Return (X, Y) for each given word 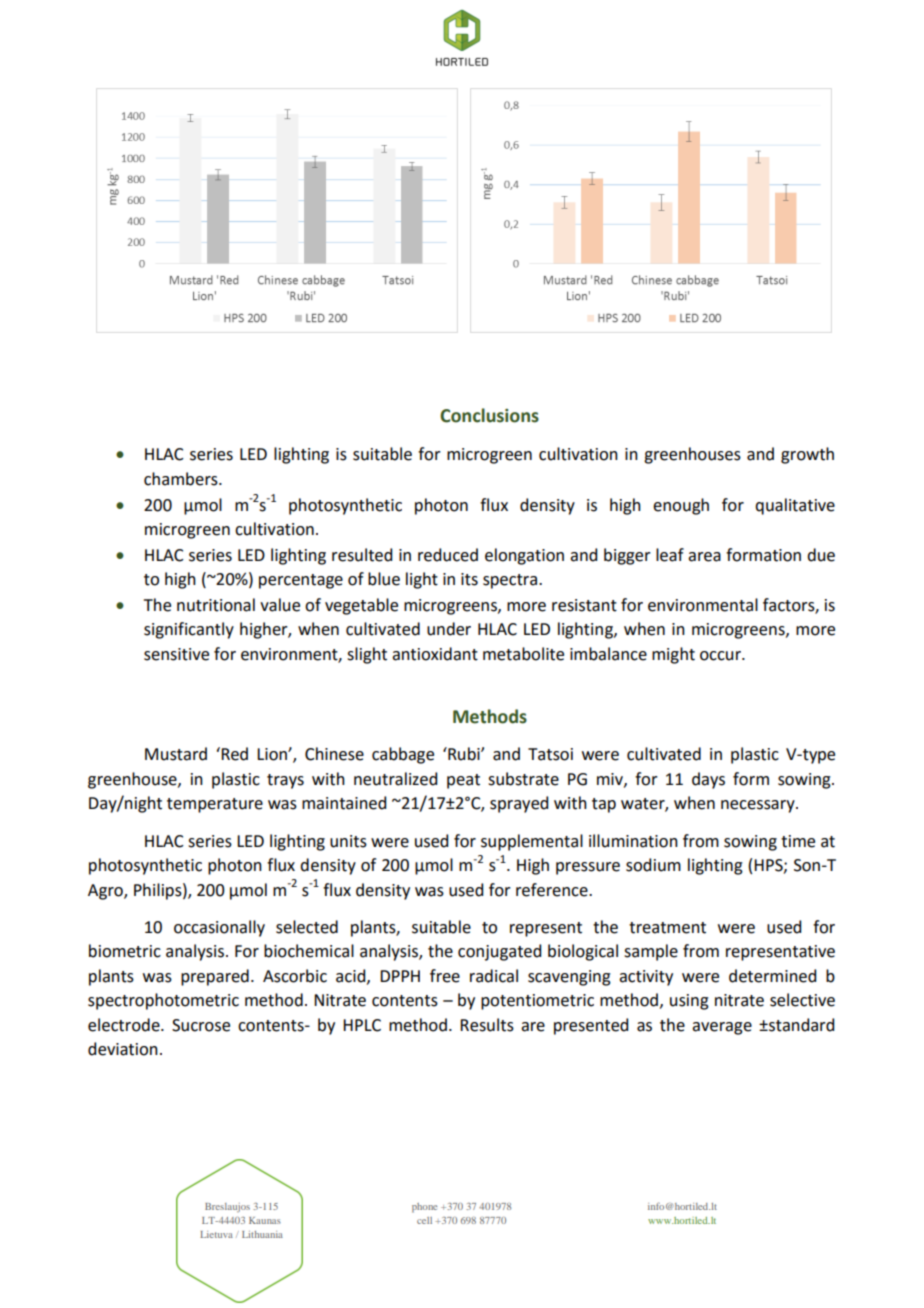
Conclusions (489, 415)
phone (424, 1208)
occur (721, 656)
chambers (182, 479)
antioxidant (435, 654)
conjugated (499, 952)
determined (772, 976)
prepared (215, 977)
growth (807, 455)
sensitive (176, 654)
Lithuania (262, 1234)
